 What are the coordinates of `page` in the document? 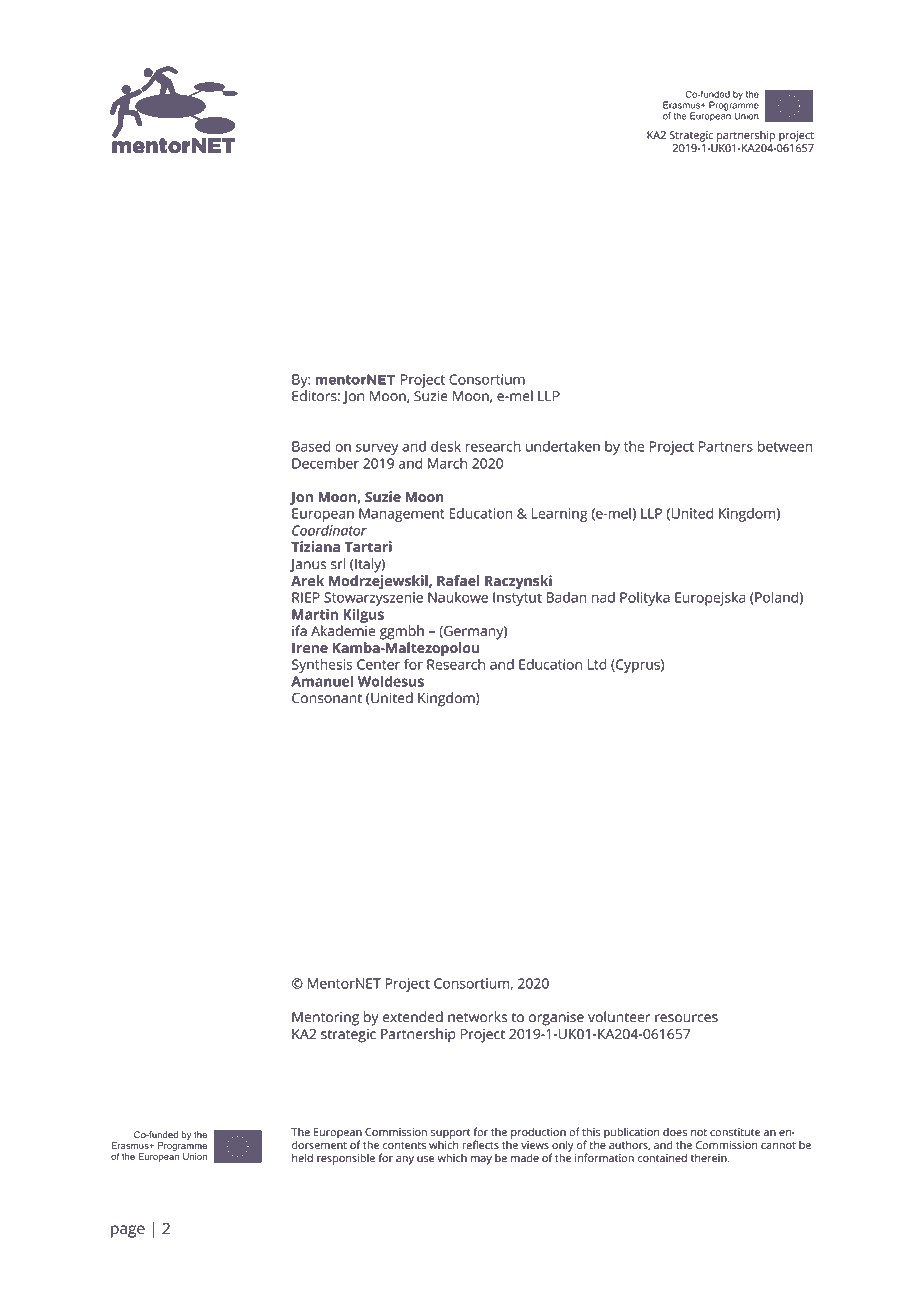 It's located at (128, 1231).
